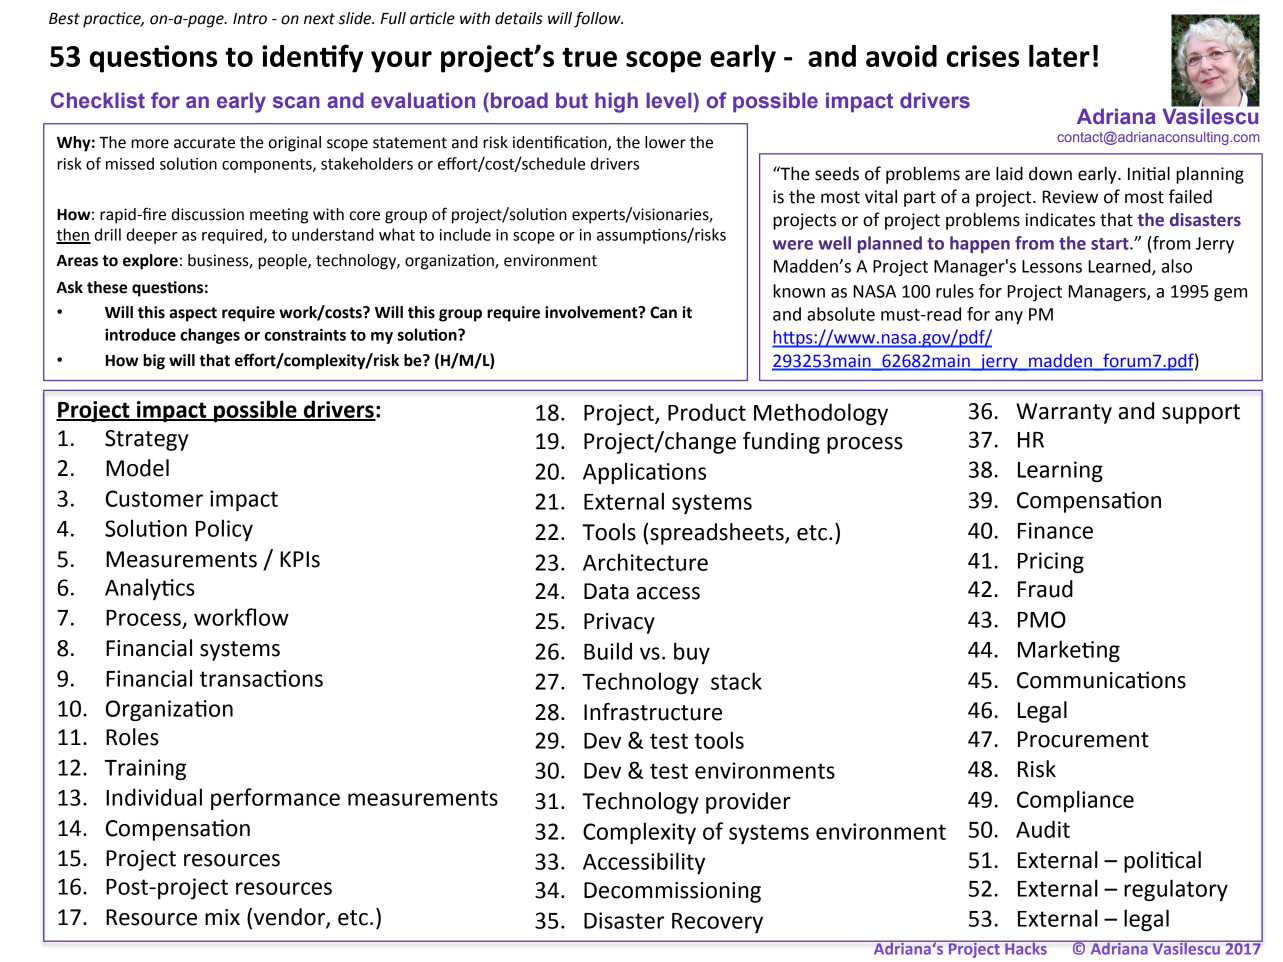 This image has width=1283, height=962. What do you see at coordinates (319, 19) in the image?
I see `next` at bounding box center [319, 19].
